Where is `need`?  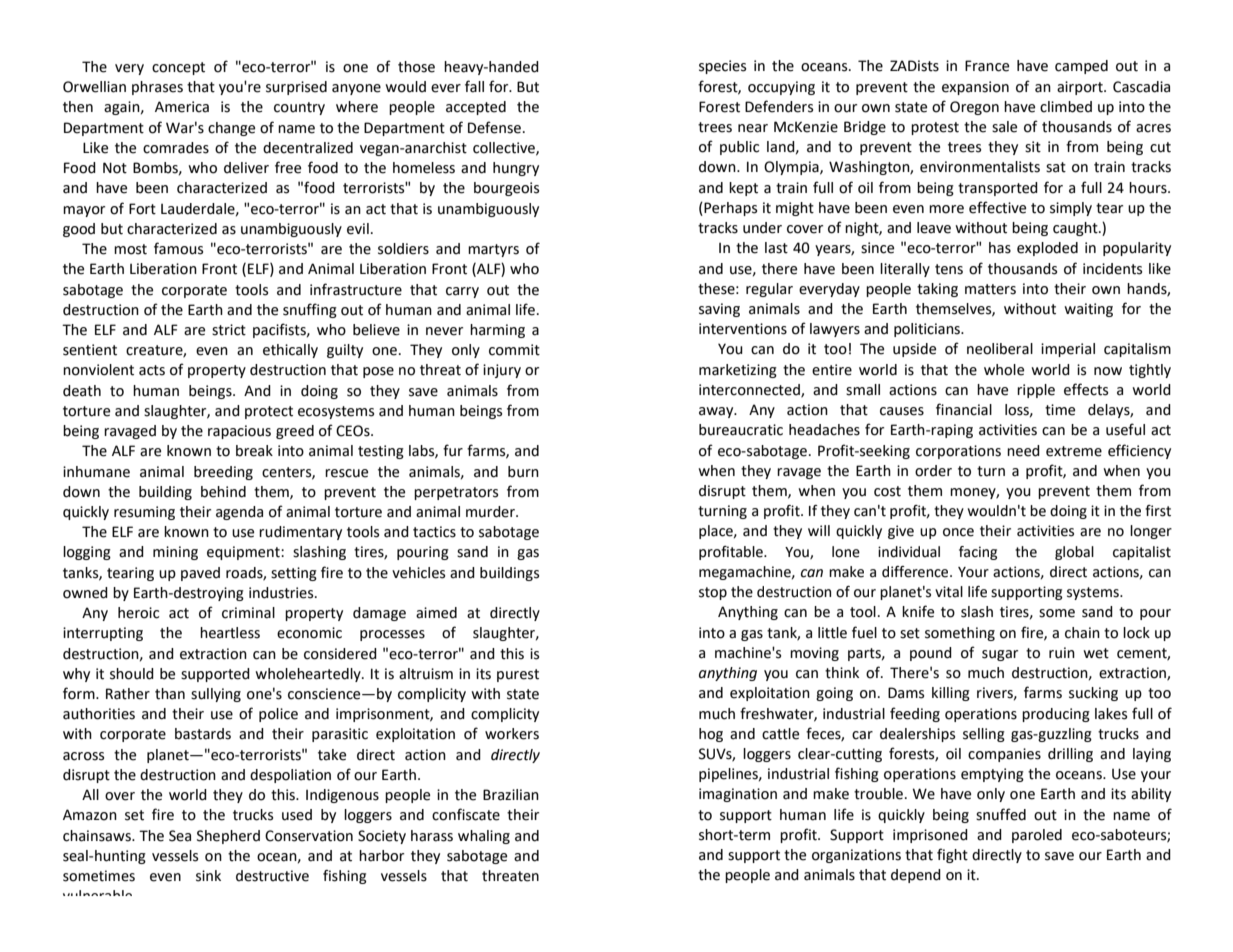 need is located at coordinates (1023, 451).
